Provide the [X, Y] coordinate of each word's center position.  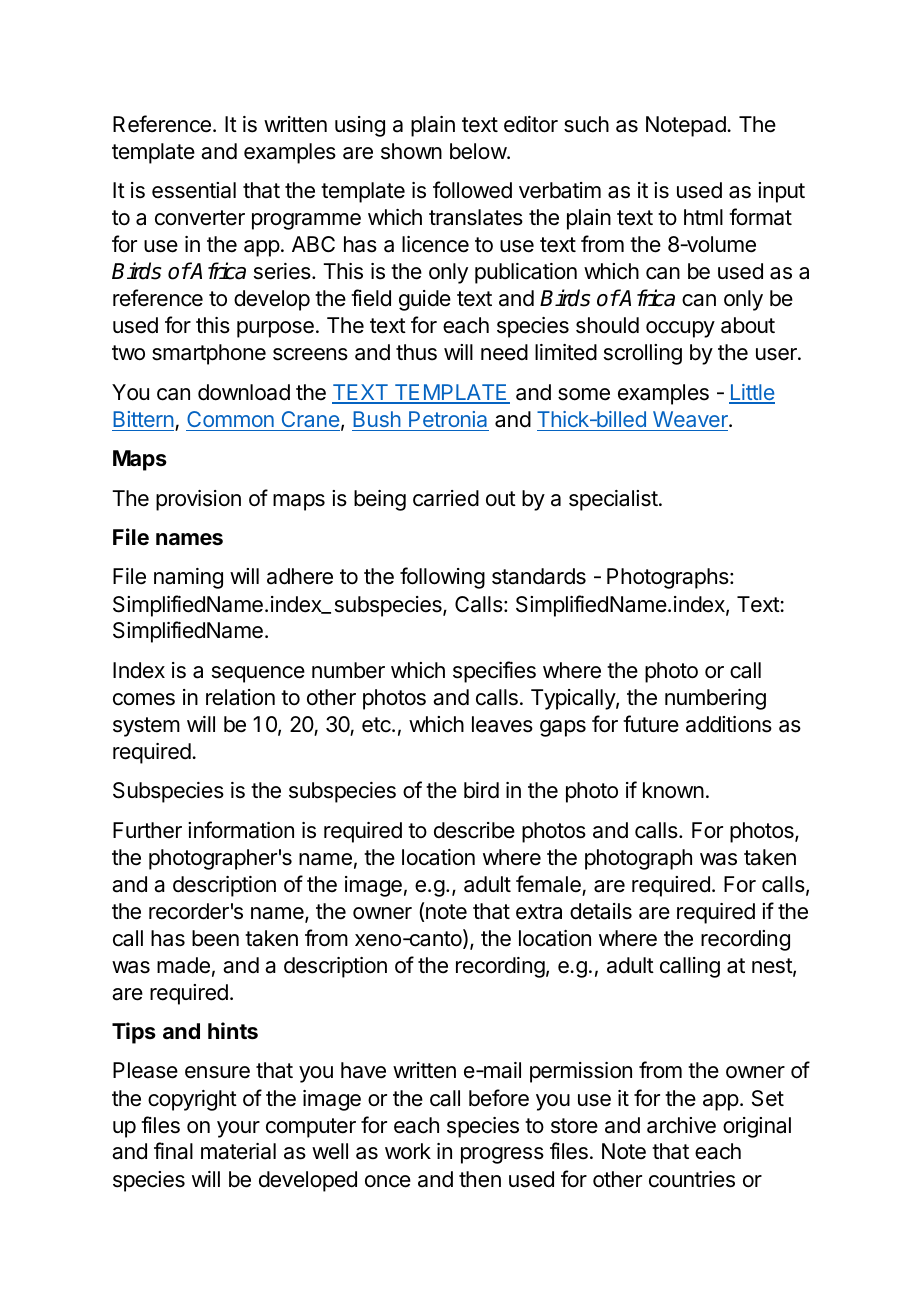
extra [539, 912]
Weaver [691, 419]
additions [729, 724]
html [703, 217]
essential [194, 190]
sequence [258, 674]
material [238, 1151]
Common [230, 419]
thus [416, 352]
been [215, 938]
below [479, 151]
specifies [494, 672]
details [601, 911]
